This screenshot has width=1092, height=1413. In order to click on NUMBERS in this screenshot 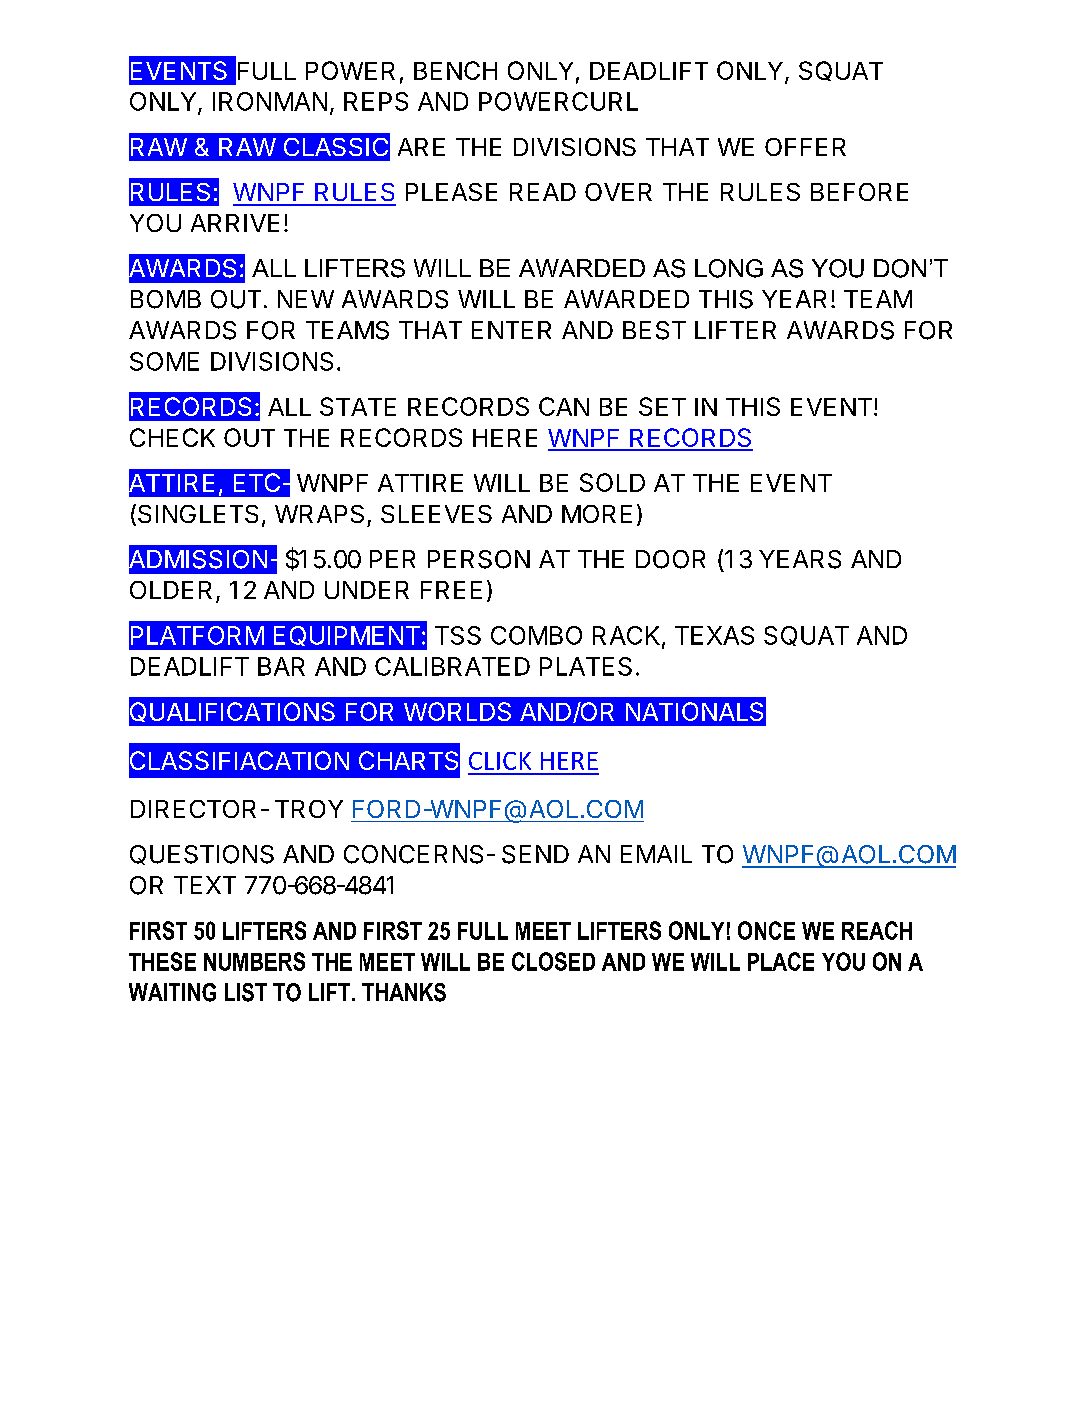, I will do `click(254, 961)`.
